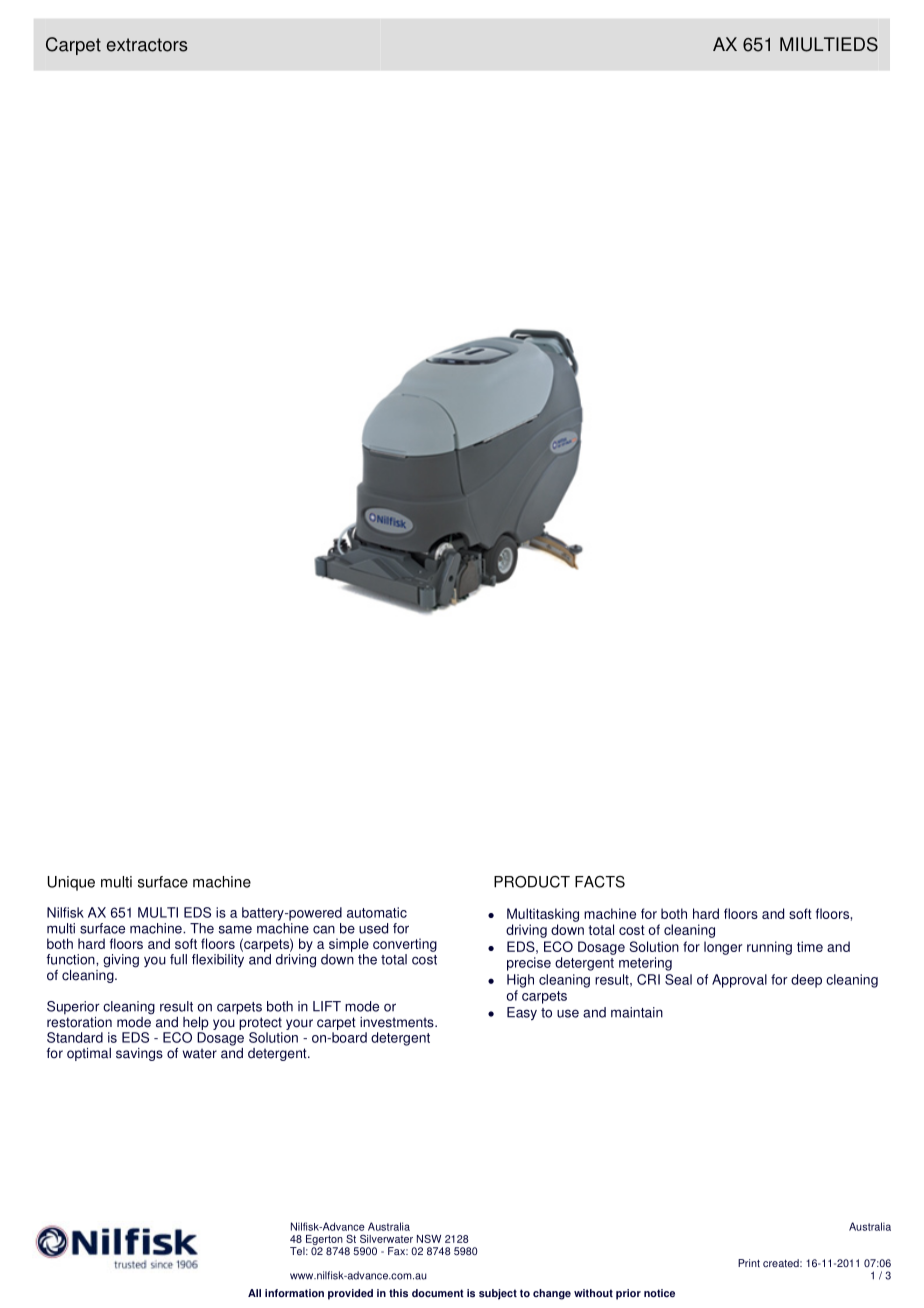 The height and width of the screenshot is (1308, 924). I want to click on extractors, so click(147, 45).
